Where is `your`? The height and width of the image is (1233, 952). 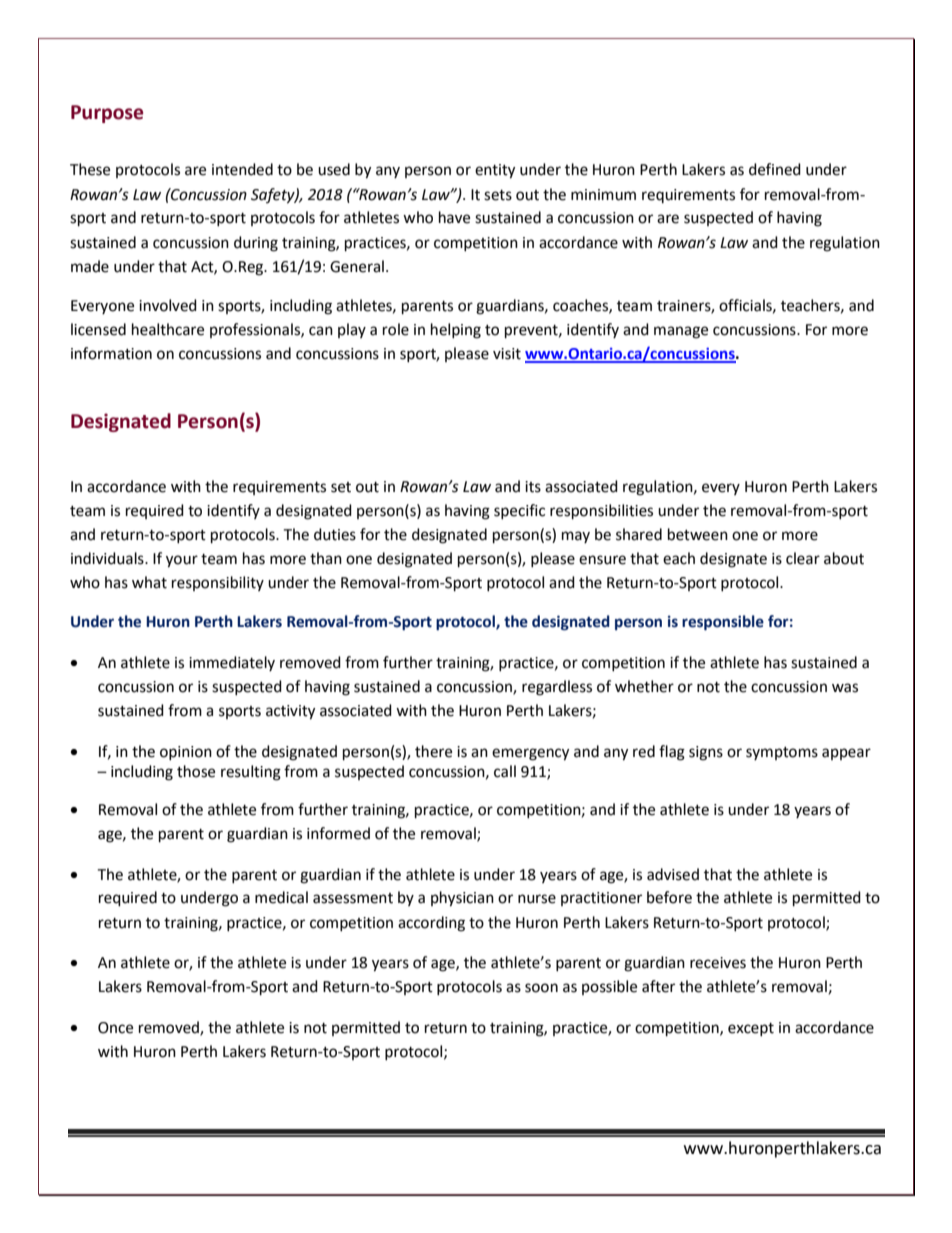
your is located at coordinates (182, 561).
